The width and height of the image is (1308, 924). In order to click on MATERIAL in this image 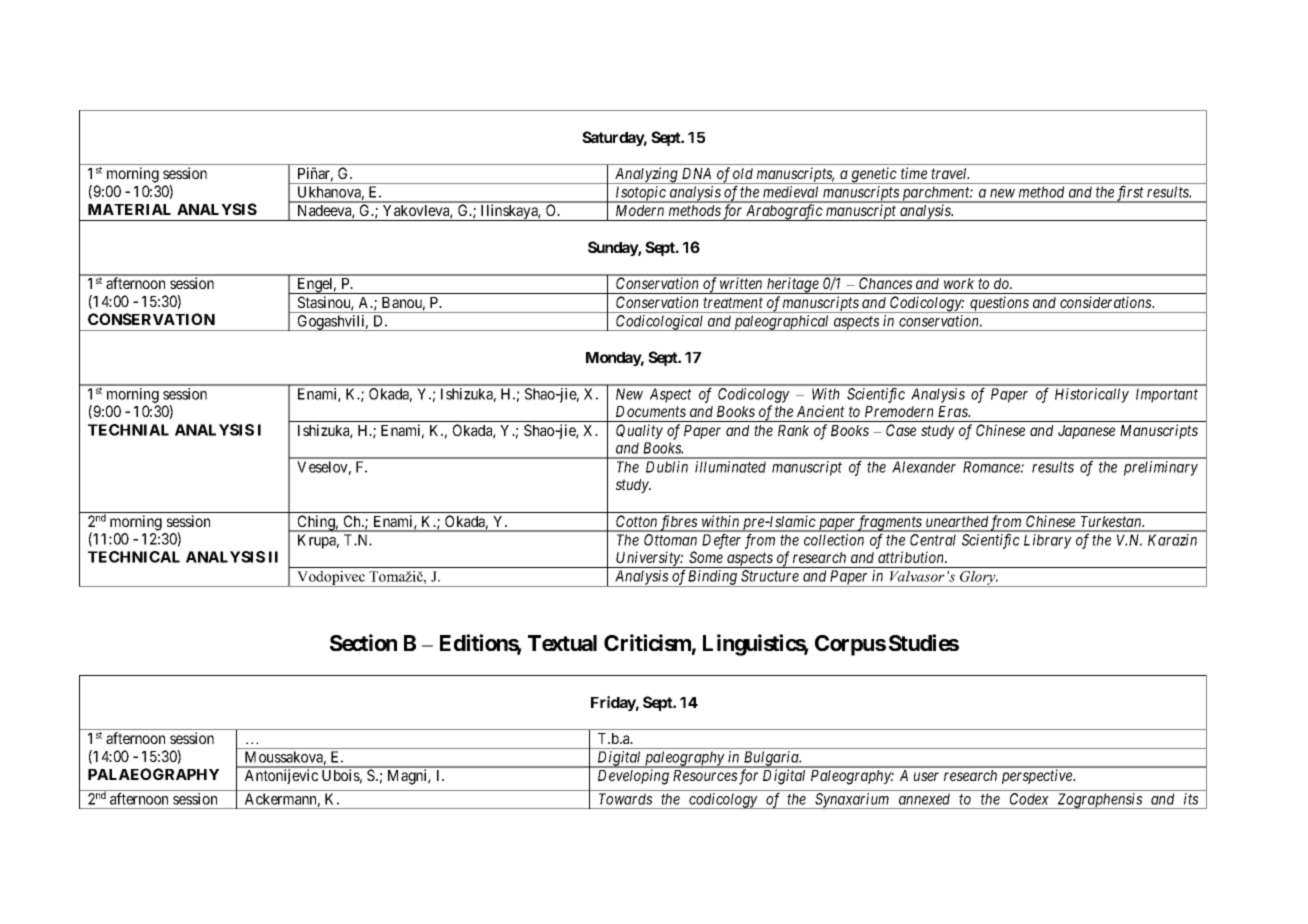, I will do `click(129, 209)`.
